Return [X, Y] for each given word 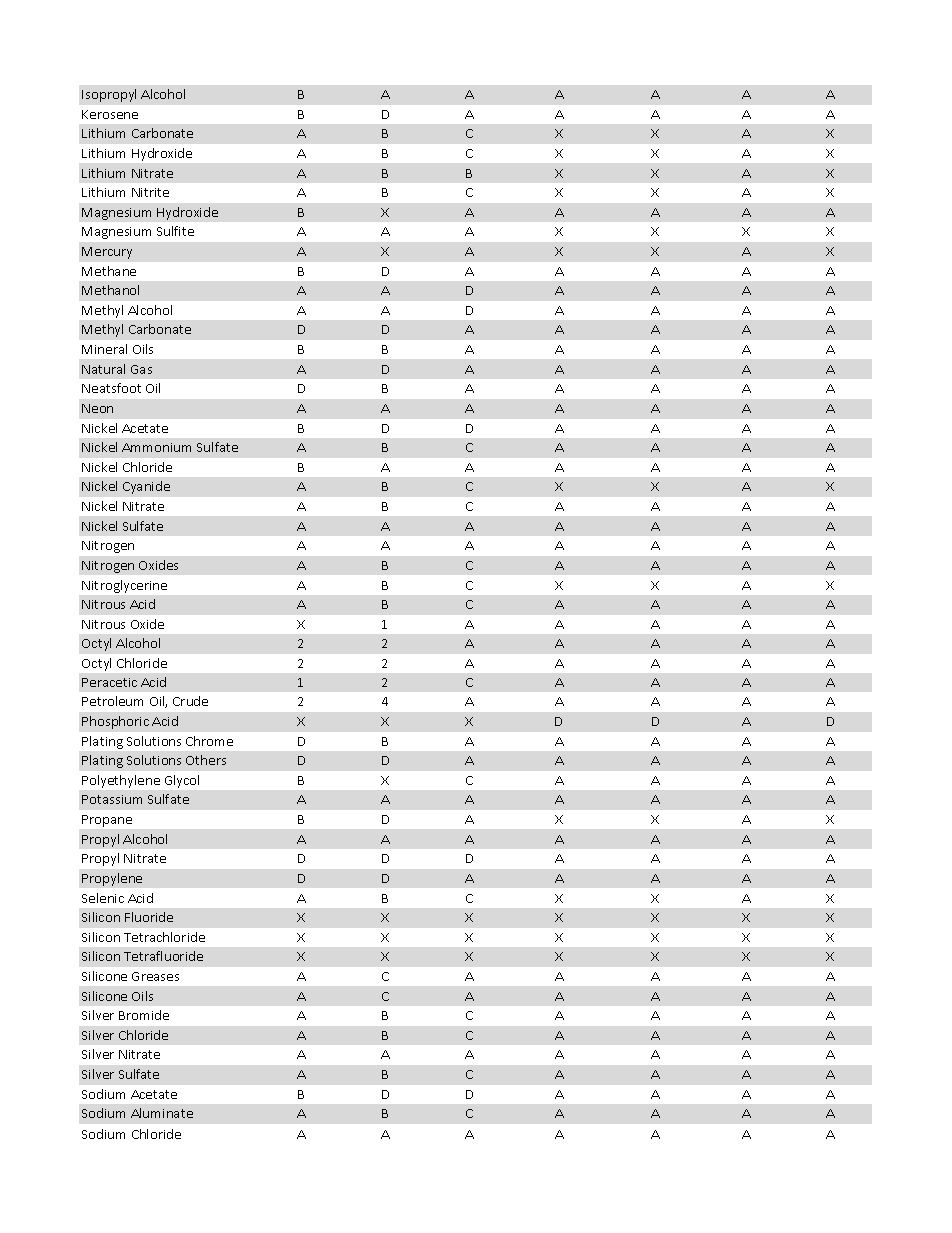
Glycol [182, 781]
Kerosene [110, 114]
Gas [141, 369]
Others [206, 760]
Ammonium [156, 447]
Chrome [209, 741]
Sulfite [175, 231]
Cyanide [146, 487]
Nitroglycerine [124, 586]
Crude [190, 701]
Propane [107, 821]
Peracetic [109, 682]
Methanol [110, 290]
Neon [97, 408]
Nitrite [150, 192]
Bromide [144, 1015]
